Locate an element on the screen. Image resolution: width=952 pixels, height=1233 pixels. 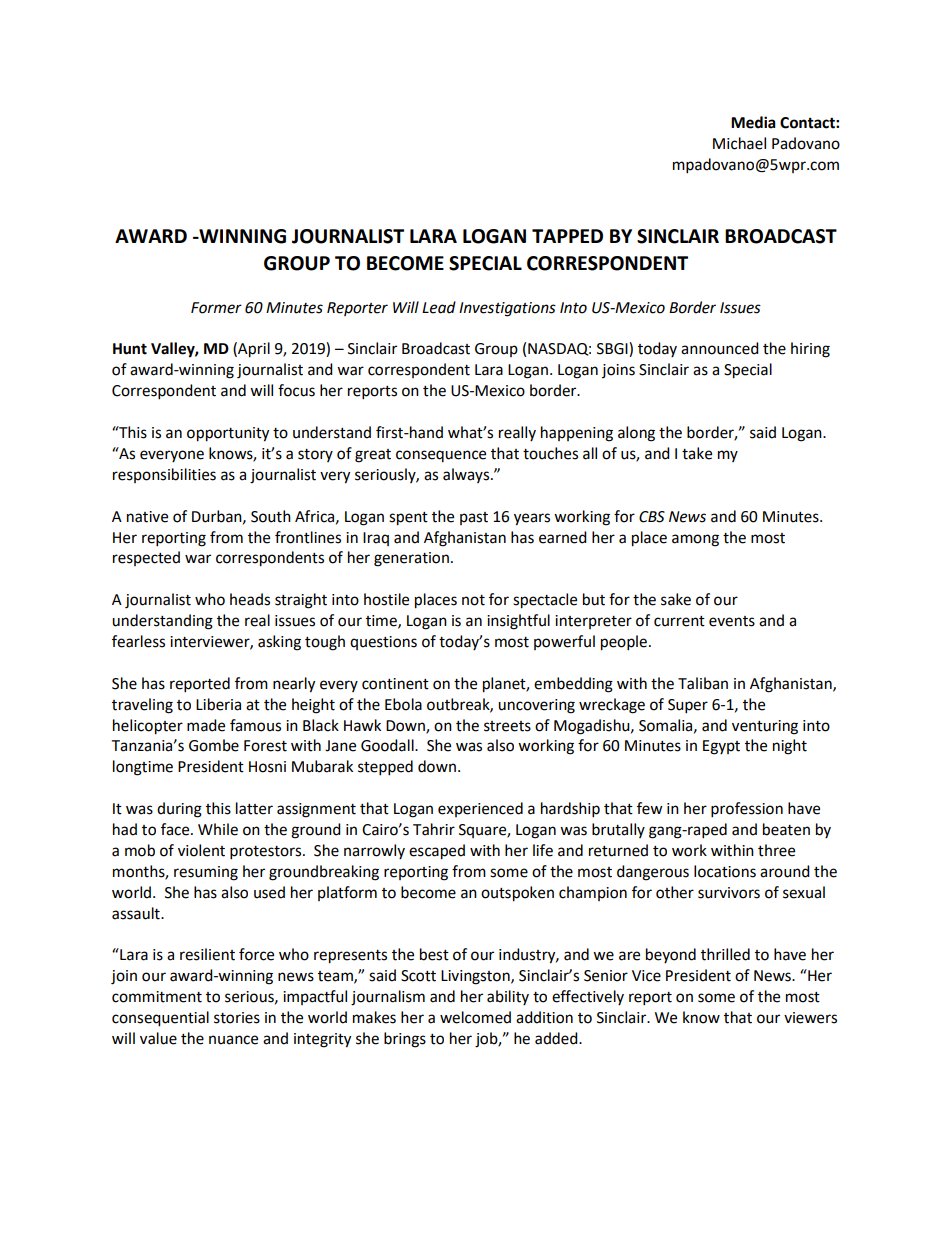
stories is located at coordinates (237, 1018).
